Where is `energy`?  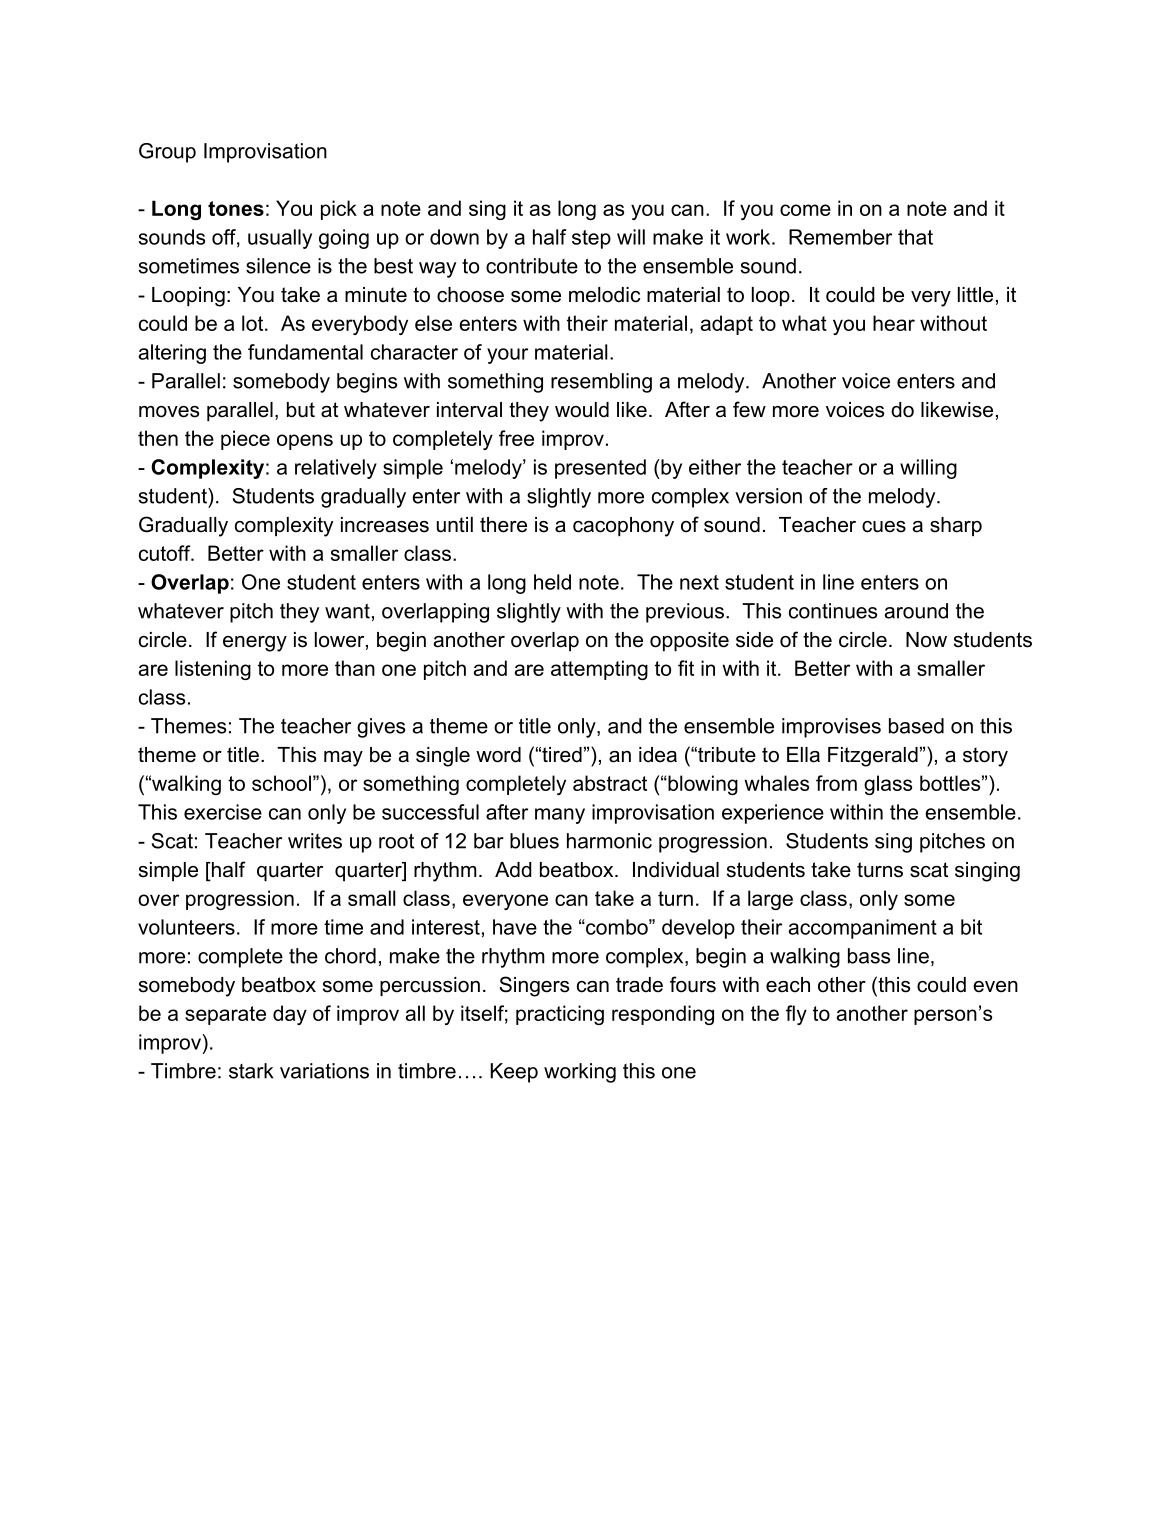
energy is located at coordinates (255, 644).
